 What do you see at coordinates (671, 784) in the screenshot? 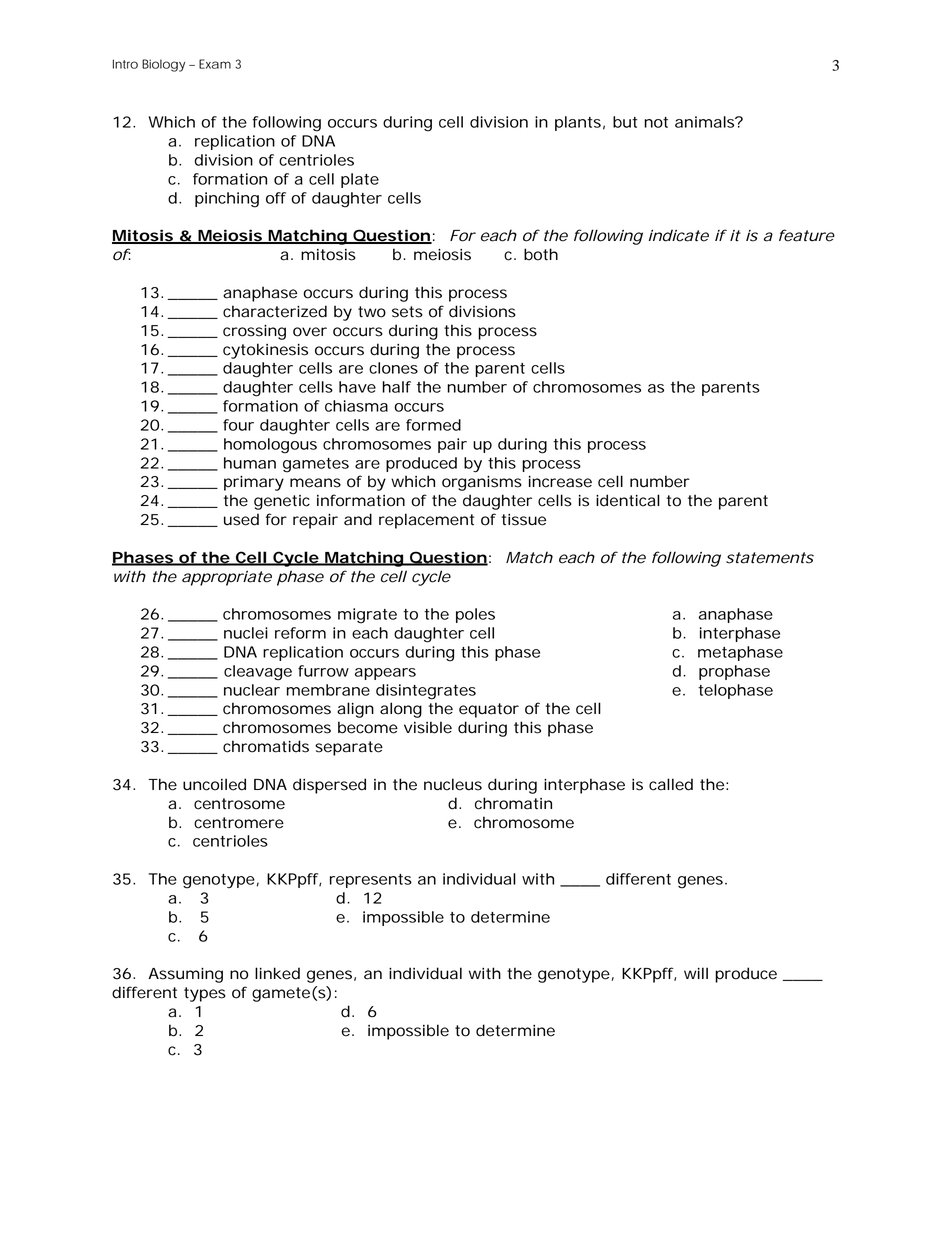
I see `called` at bounding box center [671, 784].
